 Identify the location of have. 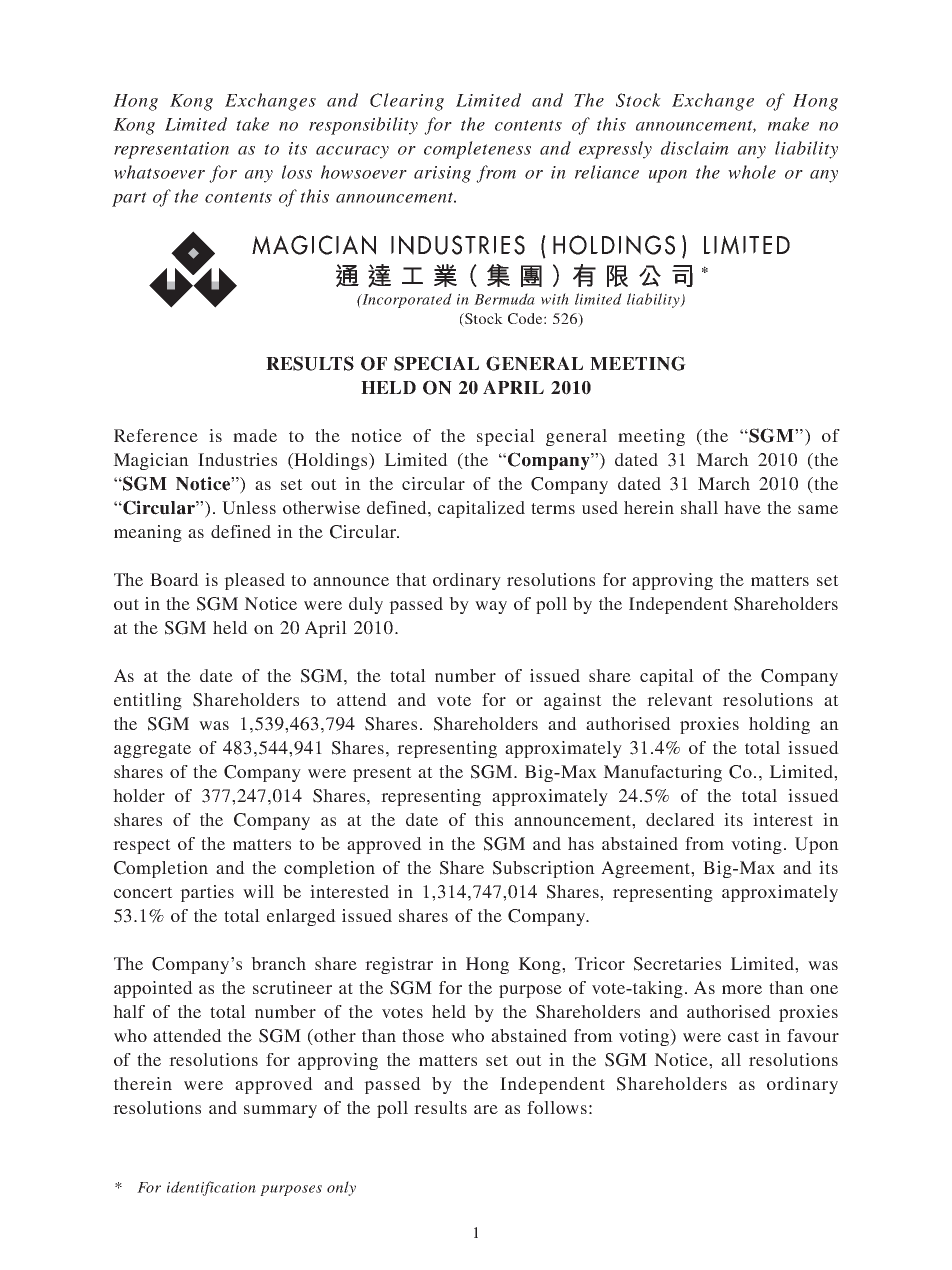
(742, 507).
